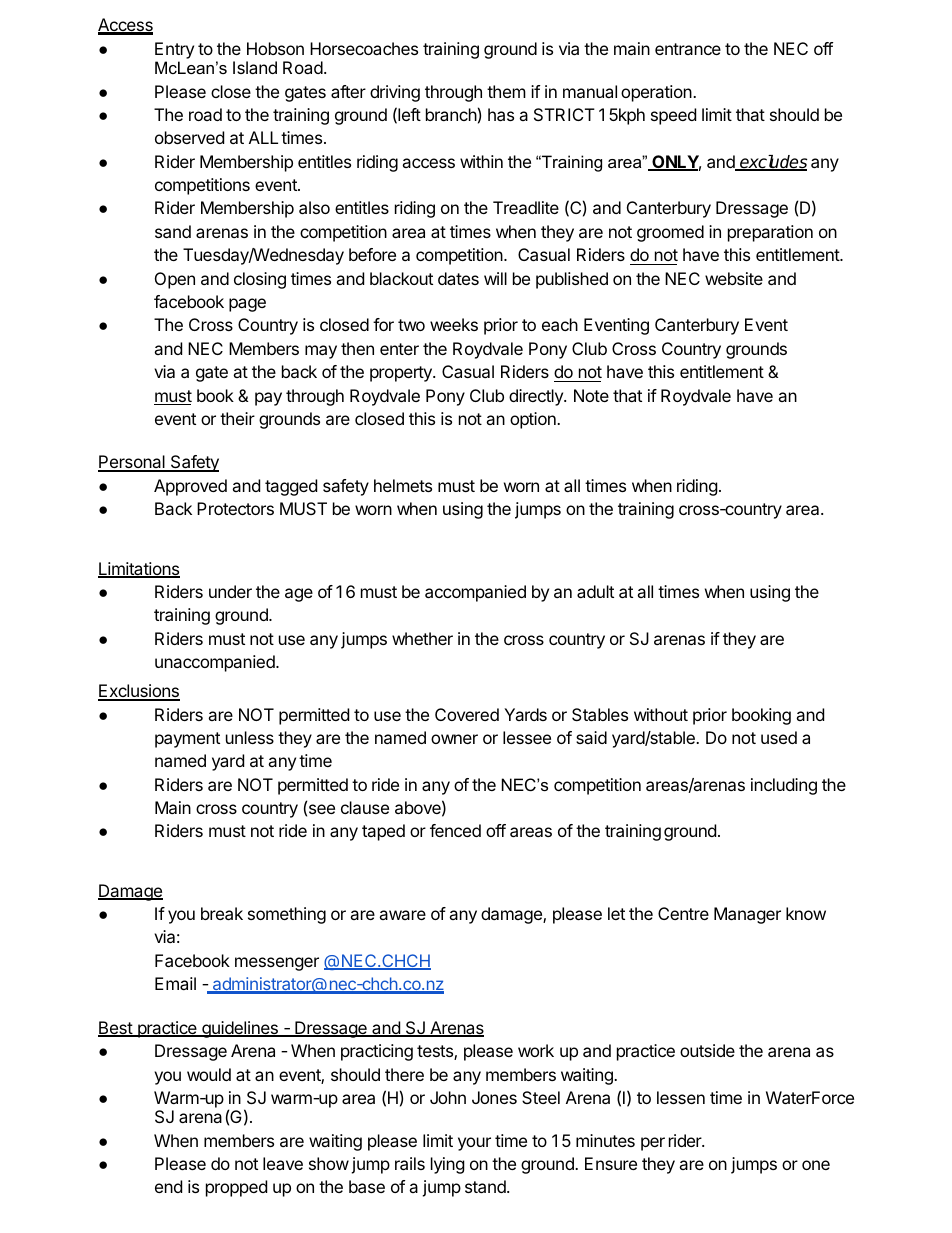  I want to click on end, so click(168, 1186).
